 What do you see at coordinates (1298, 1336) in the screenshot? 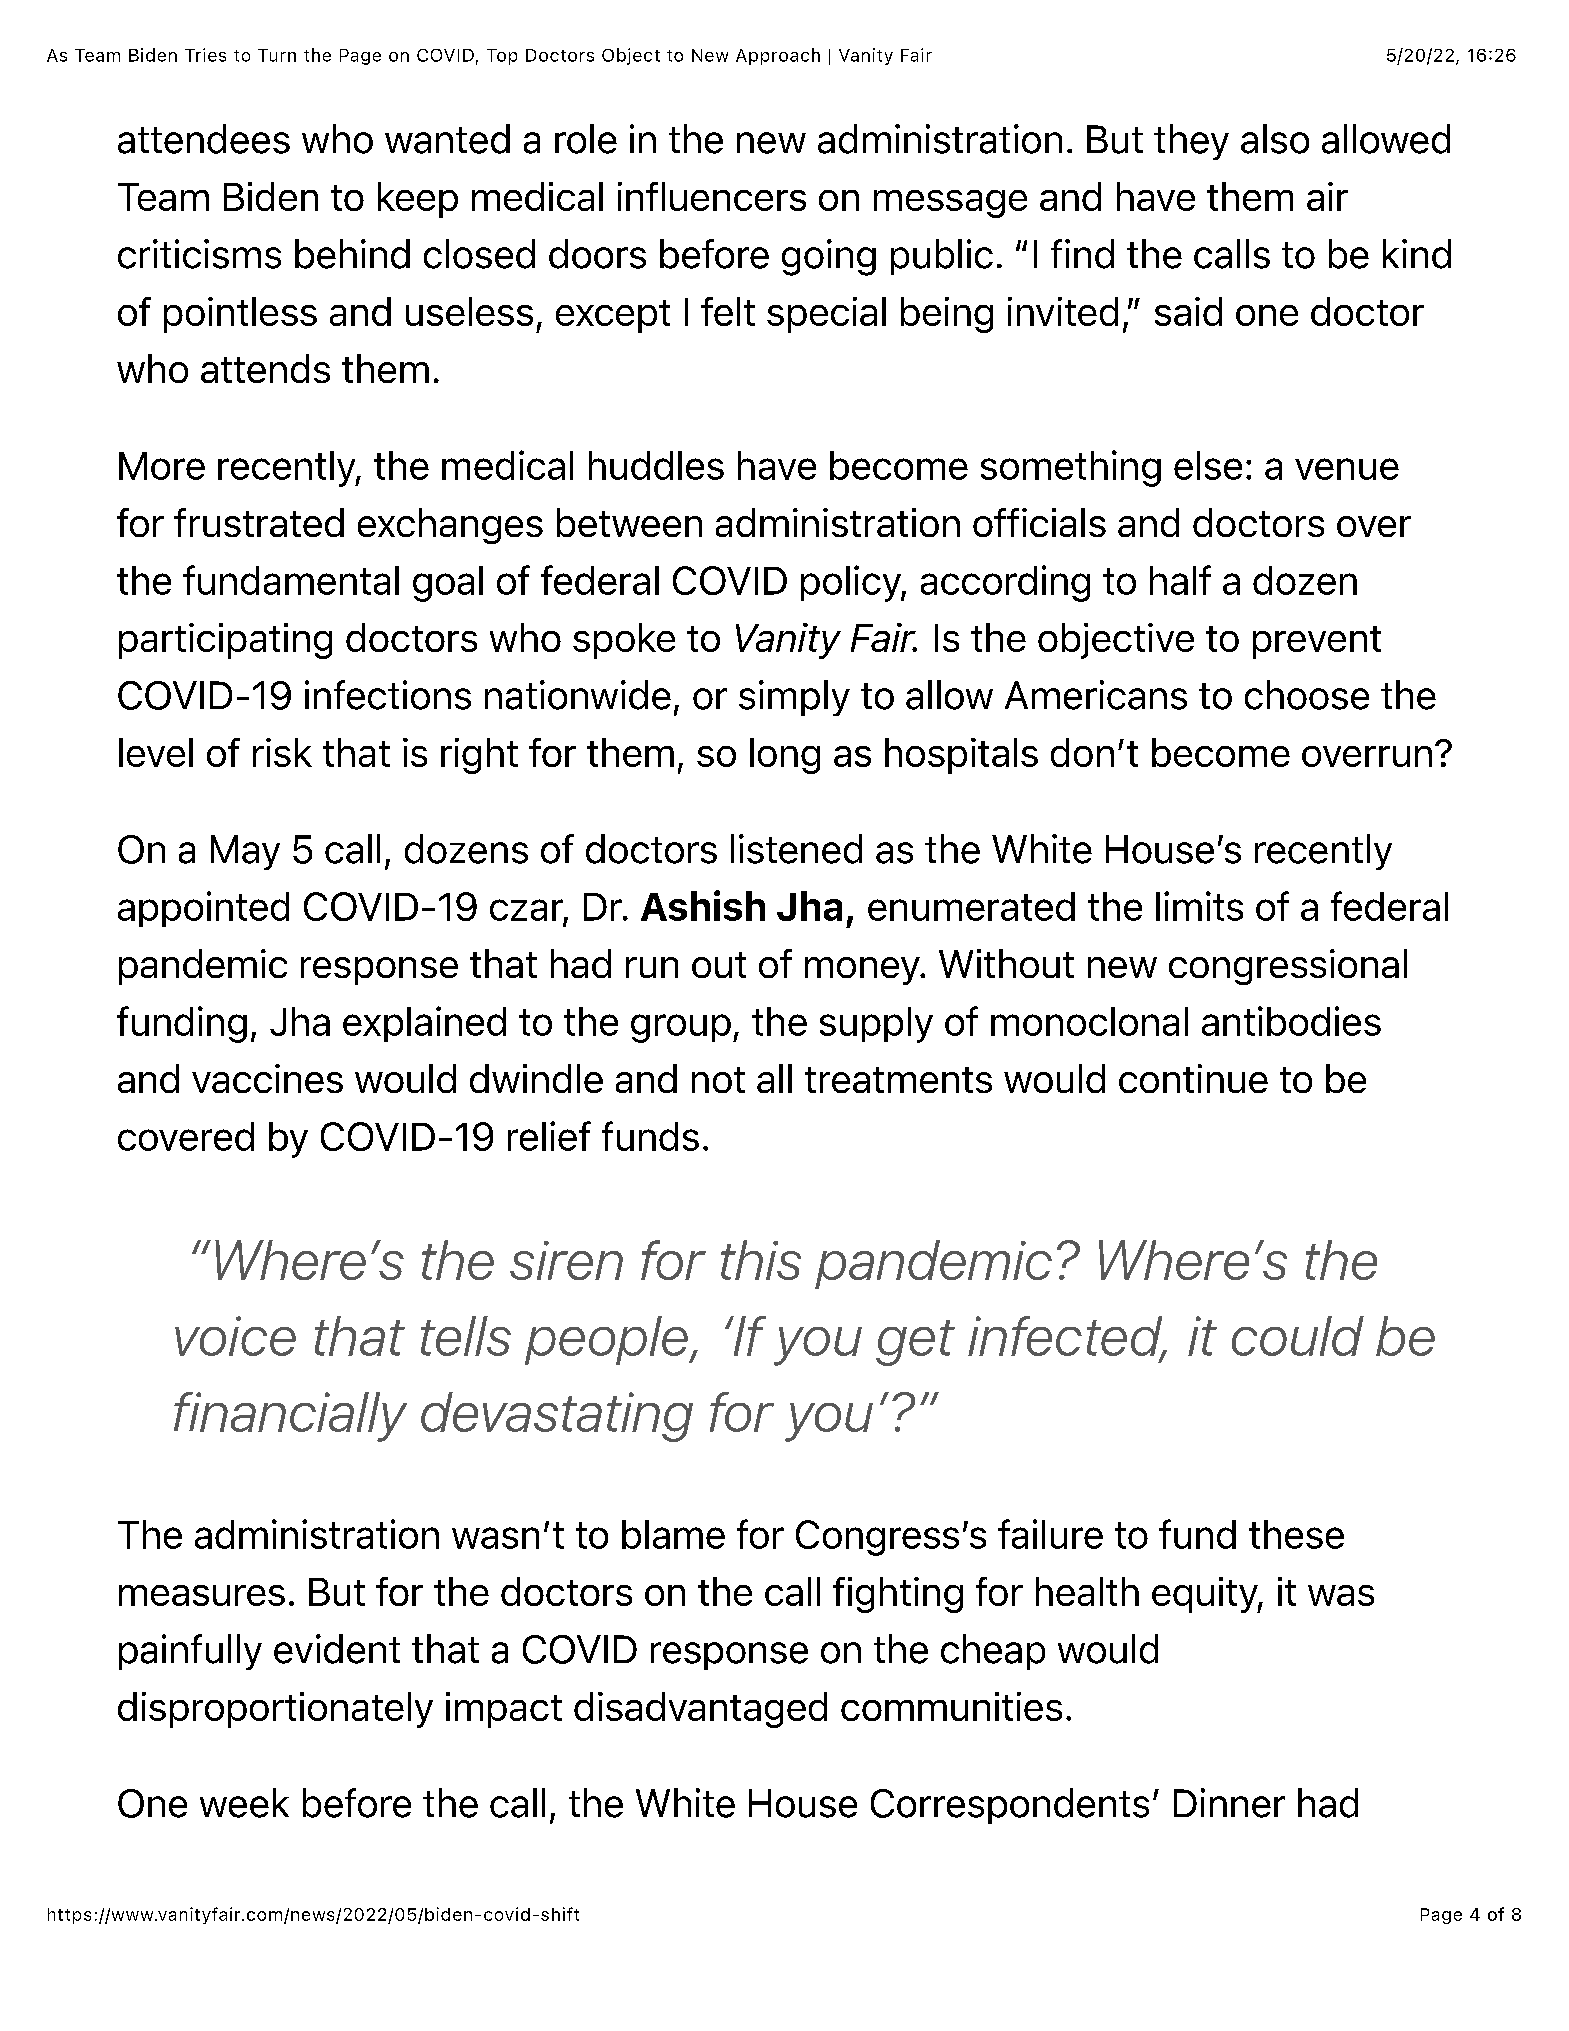
I see `could` at bounding box center [1298, 1336].
